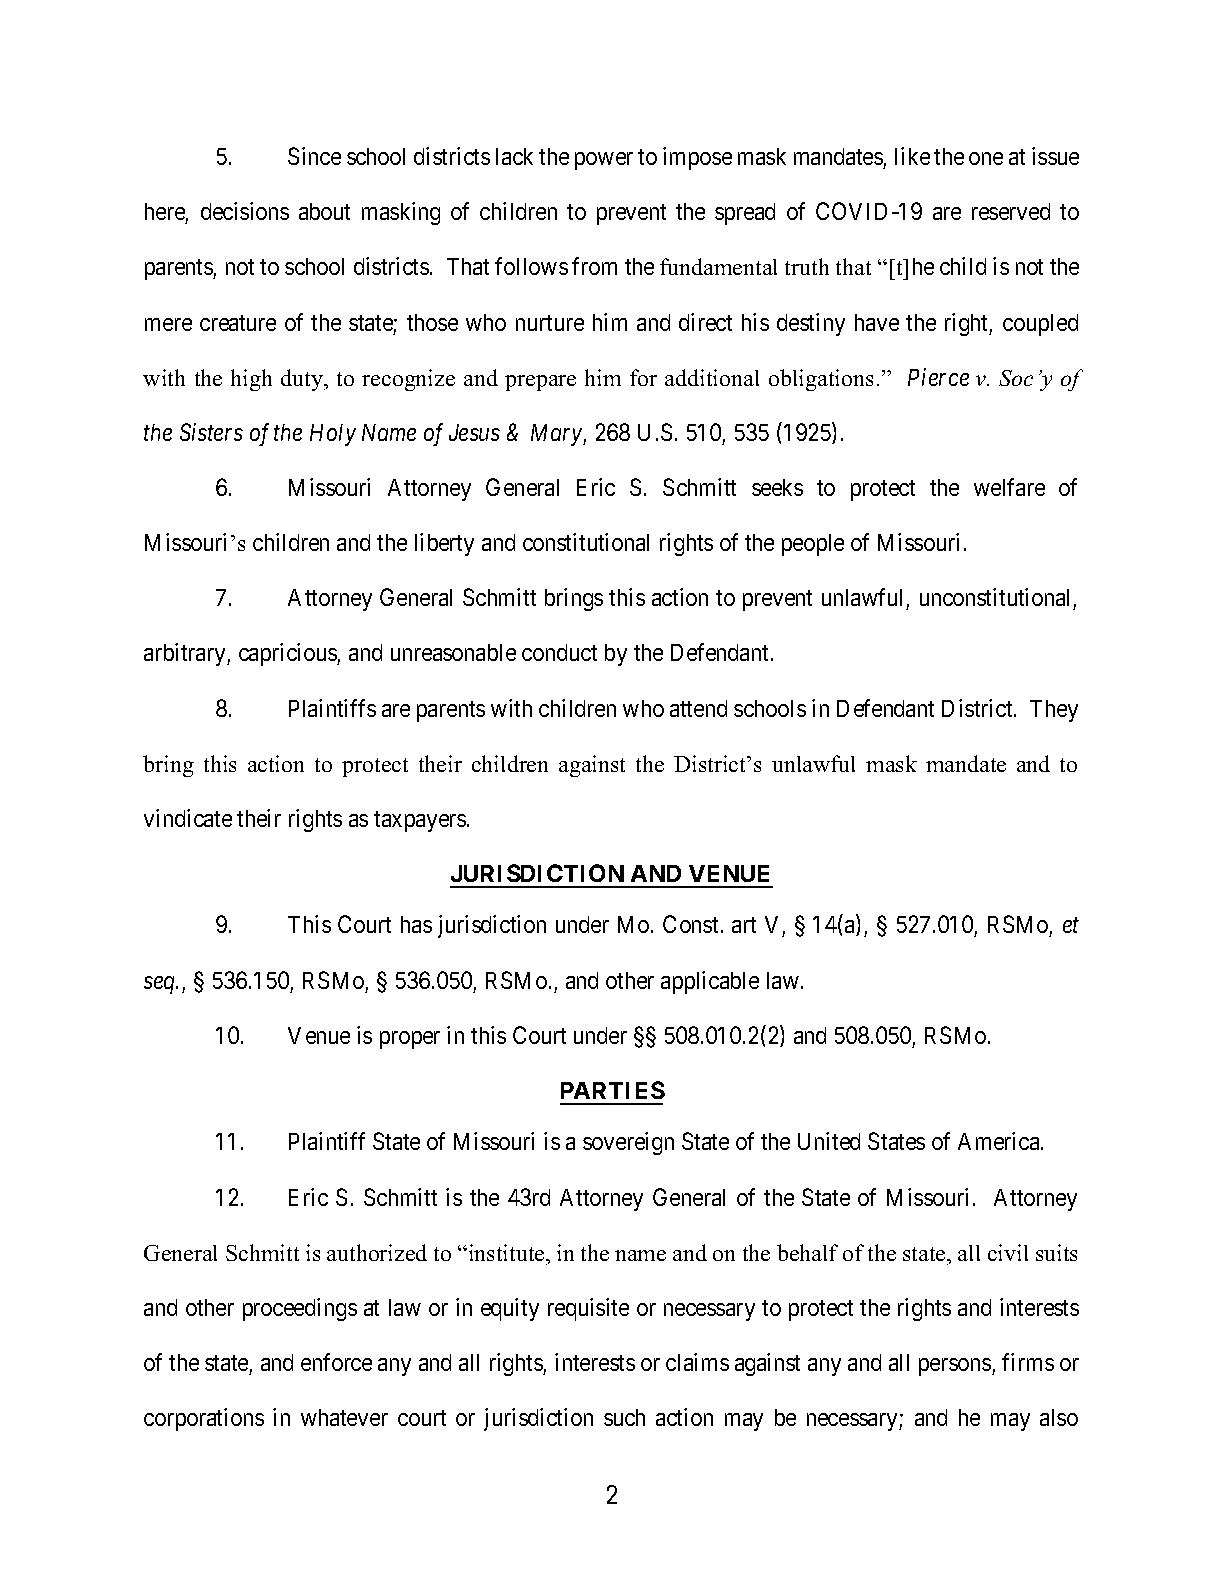 This image has height=1582, width=1223. Describe the element at coordinates (624, 1417) in the image. I see `such` at that location.
